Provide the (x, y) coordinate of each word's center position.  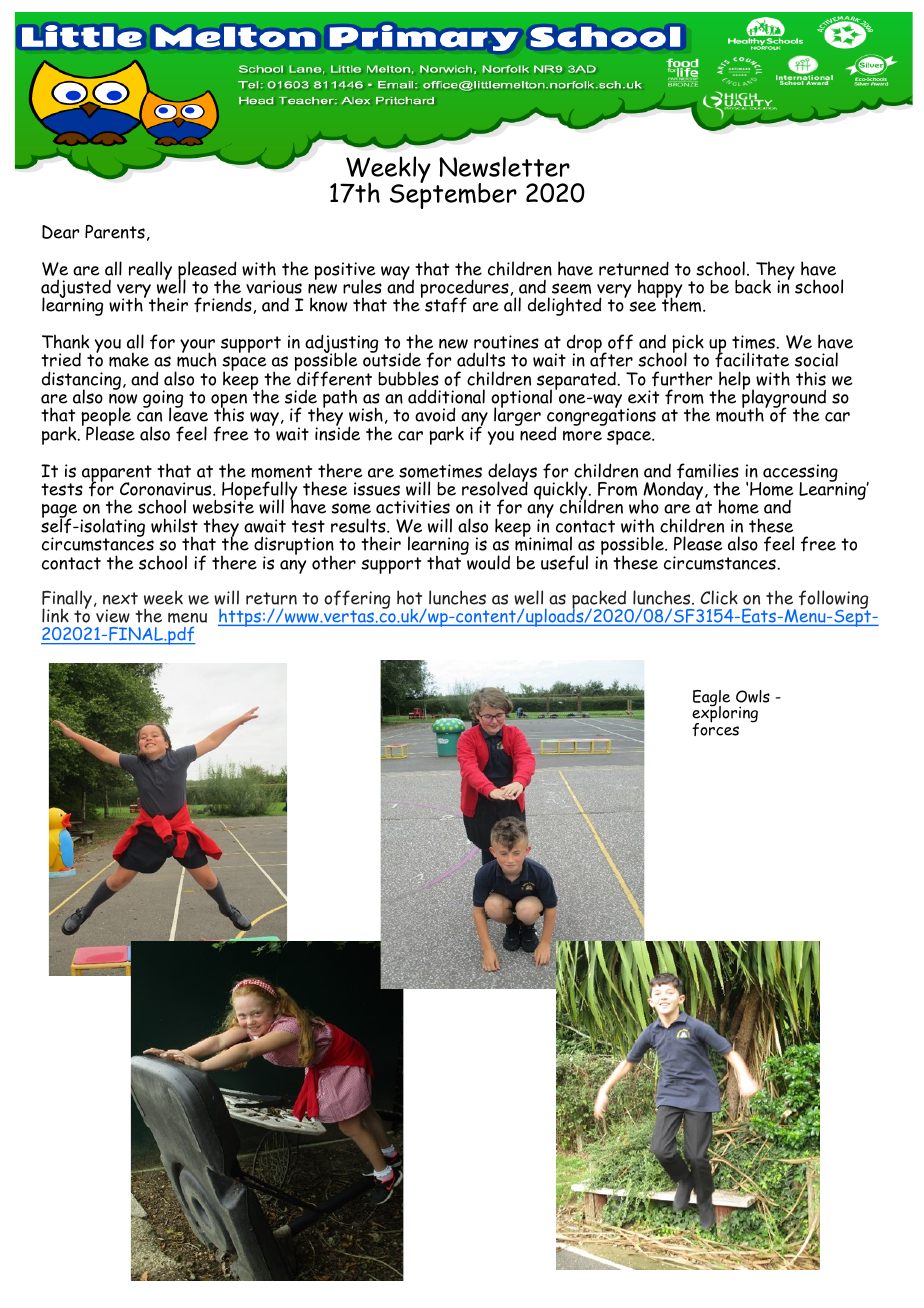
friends (223, 305)
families (708, 470)
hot (409, 597)
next (120, 598)
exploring (725, 715)
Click (719, 597)
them (683, 304)
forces (715, 728)
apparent (117, 474)
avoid (435, 414)
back (753, 286)
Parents (115, 232)
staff (446, 305)
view (113, 616)
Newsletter (504, 166)
